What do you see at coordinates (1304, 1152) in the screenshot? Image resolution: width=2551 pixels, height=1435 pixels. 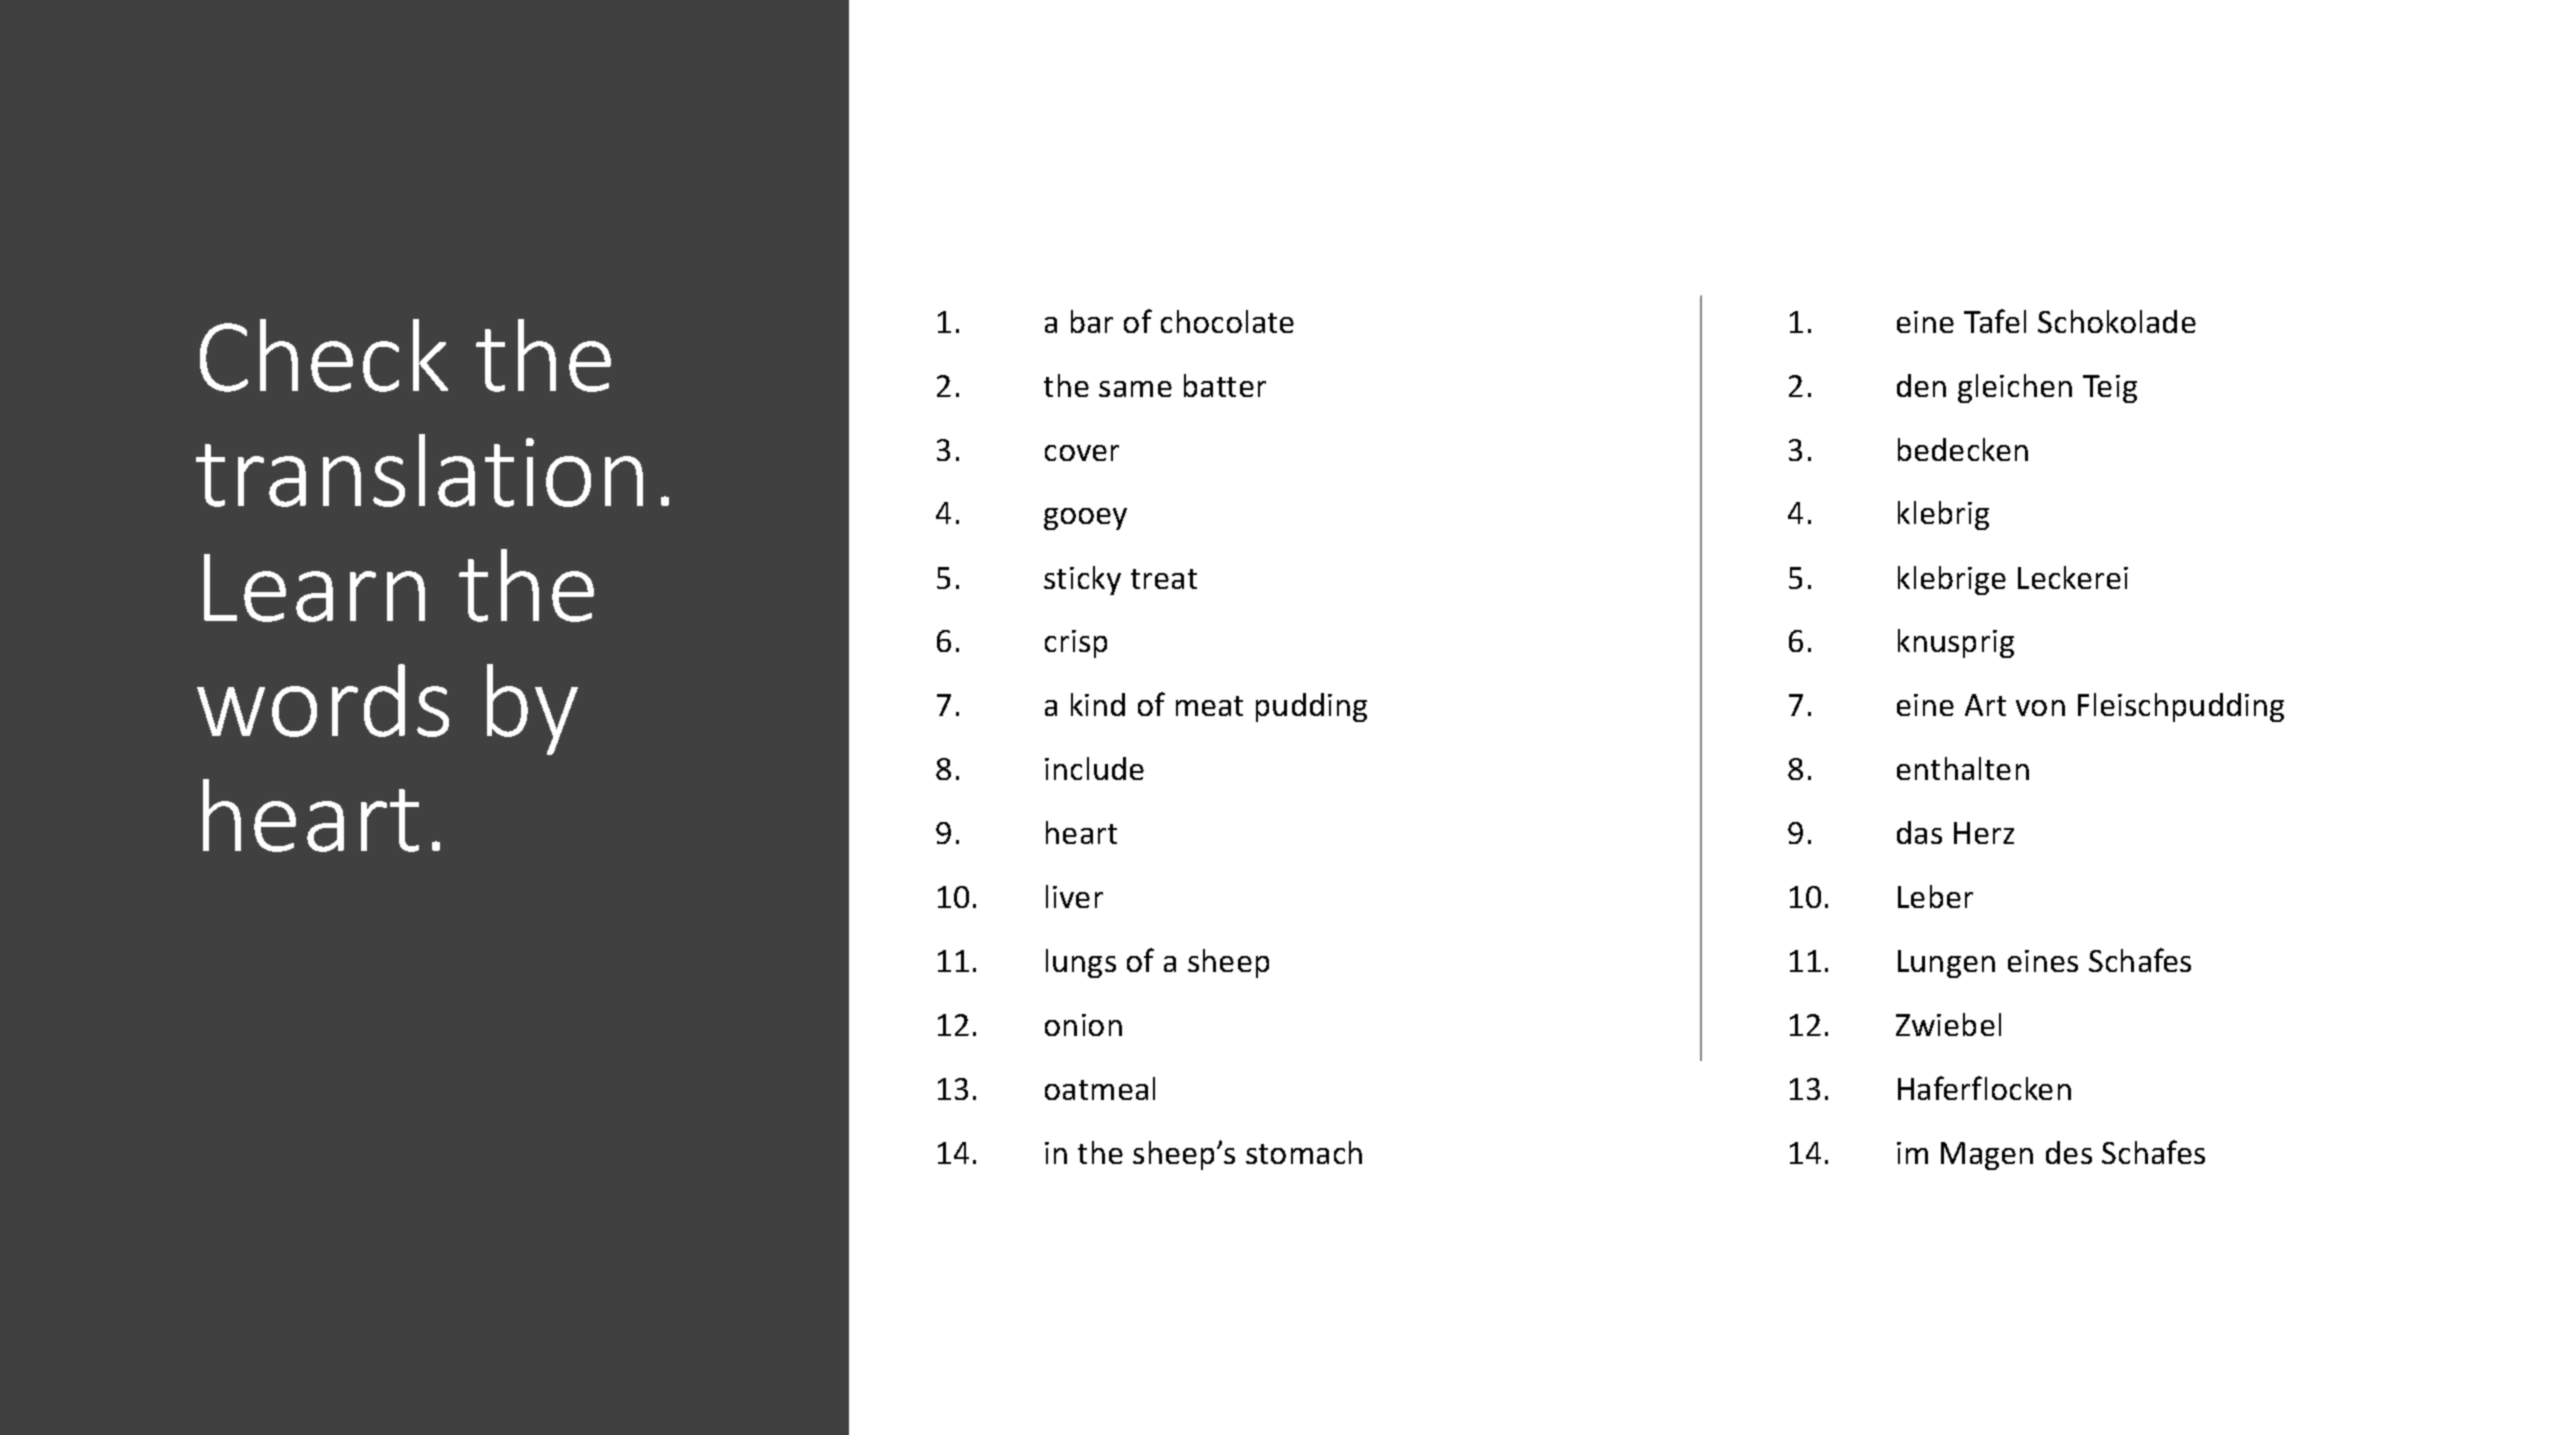 I see `stomach` at bounding box center [1304, 1152].
